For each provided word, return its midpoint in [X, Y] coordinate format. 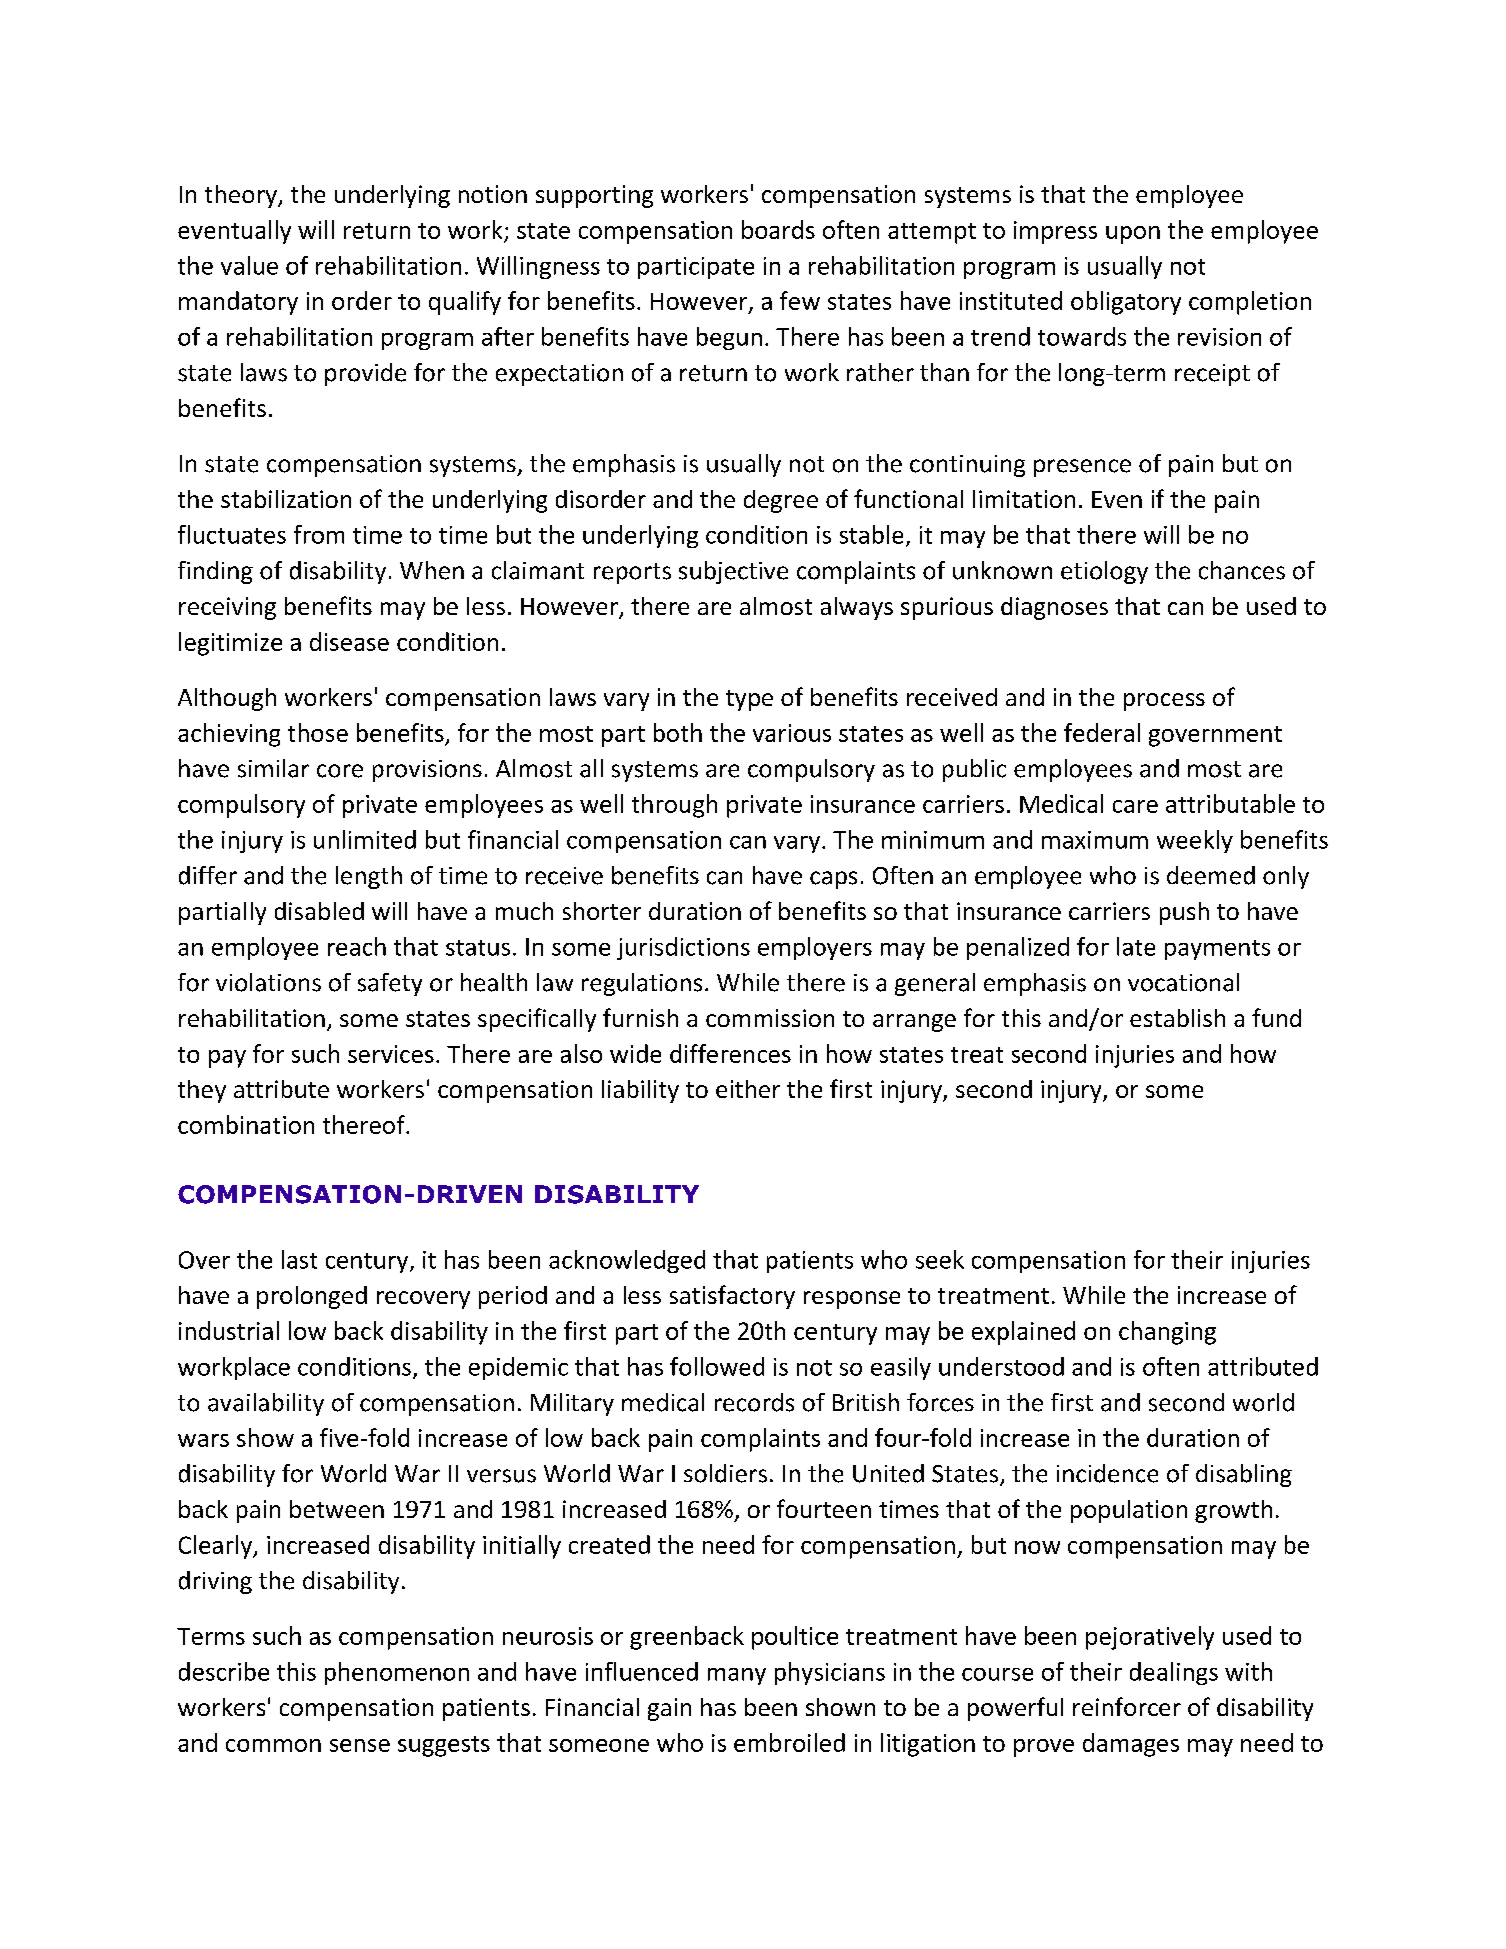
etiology [1104, 572]
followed [717, 1366]
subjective [733, 572]
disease [349, 641]
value [249, 265]
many [737, 1676]
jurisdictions [683, 948]
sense [360, 1745]
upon [1133, 235]
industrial [229, 1330]
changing [1167, 1333]
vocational [1183, 982]
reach [357, 946]
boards [778, 229]
